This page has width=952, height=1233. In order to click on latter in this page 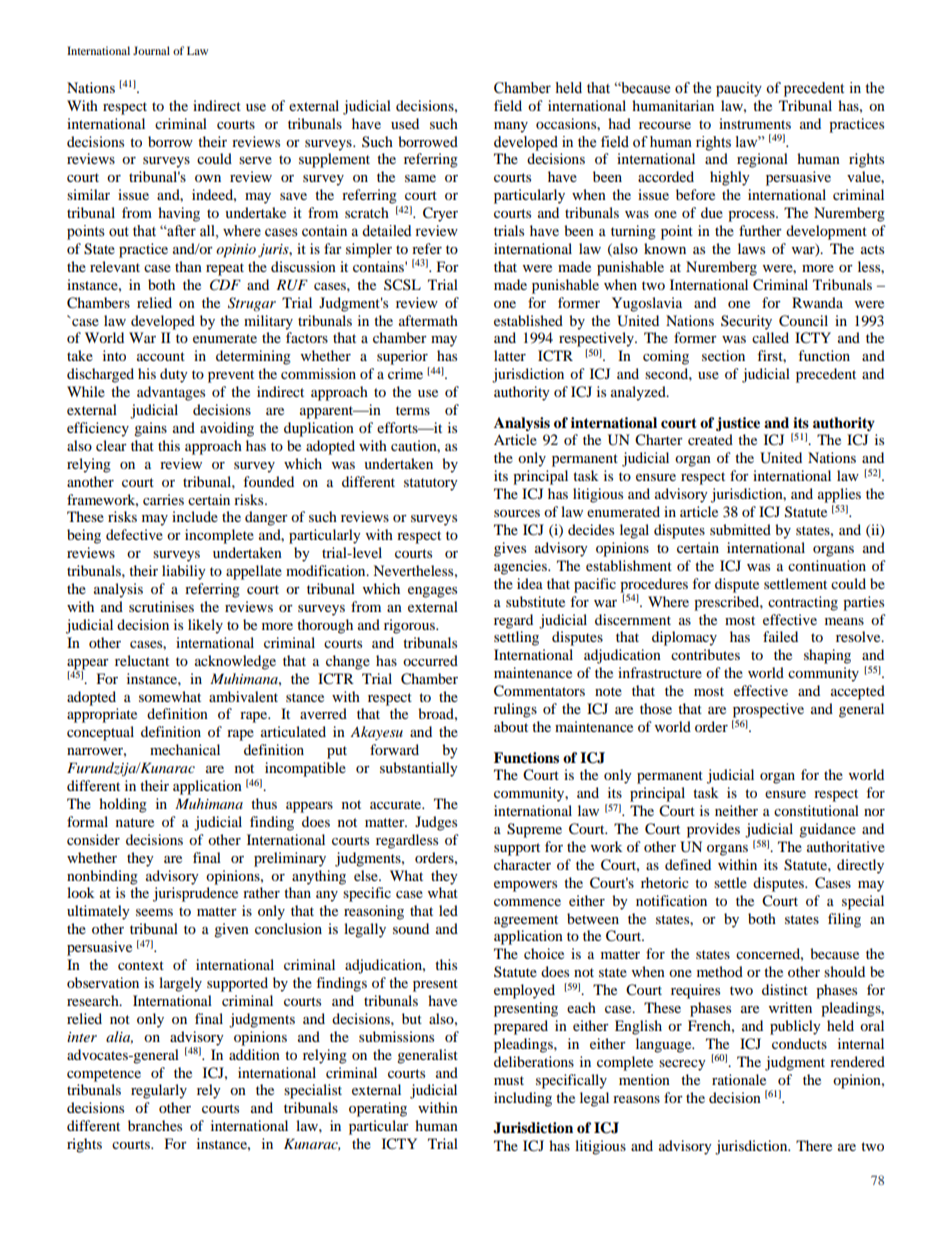, I will do `click(510, 355)`.
